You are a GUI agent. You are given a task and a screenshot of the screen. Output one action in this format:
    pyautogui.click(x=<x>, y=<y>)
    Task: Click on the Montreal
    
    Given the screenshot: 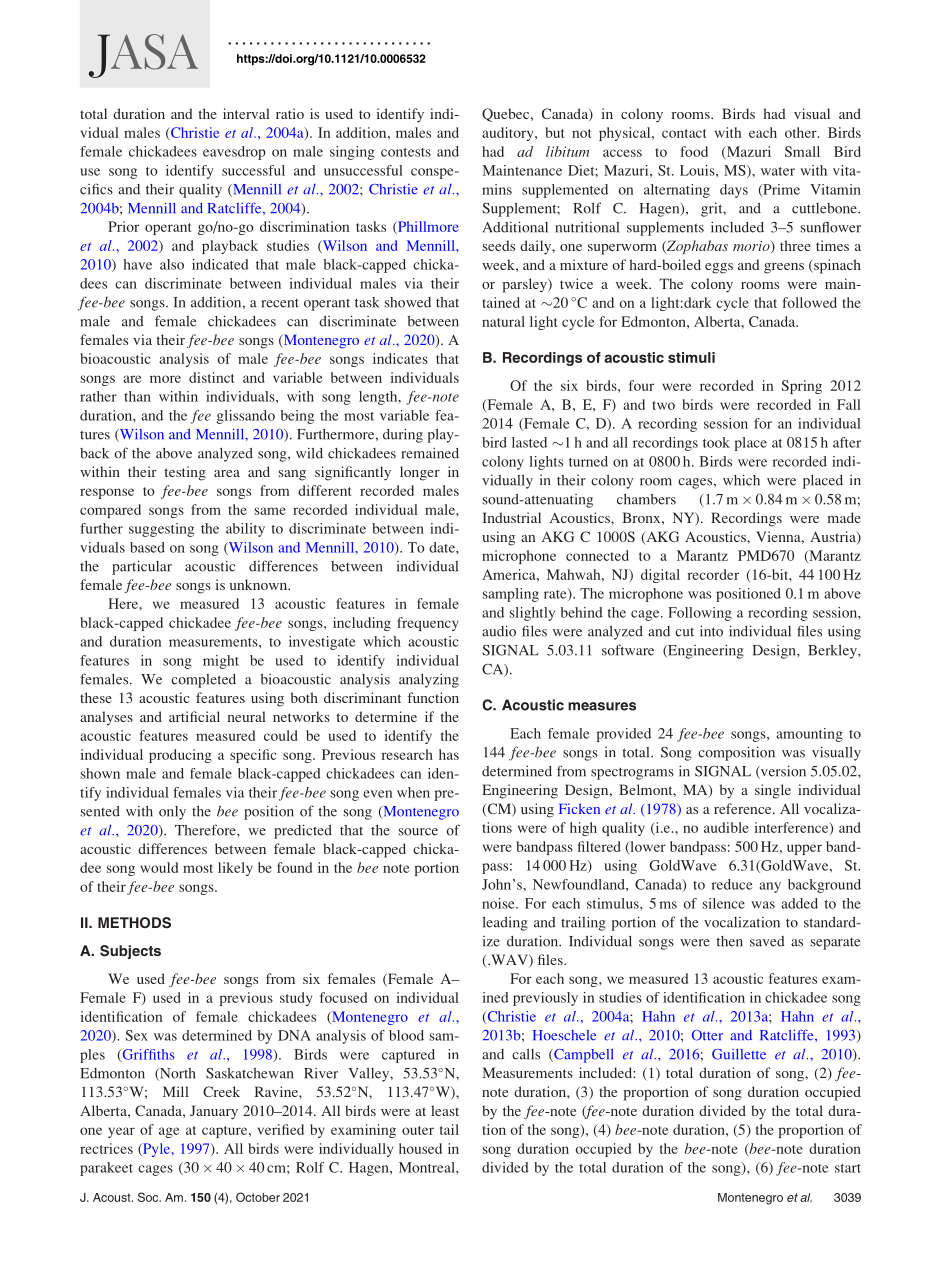 What is the action you would take?
    pyautogui.click(x=428, y=1167)
